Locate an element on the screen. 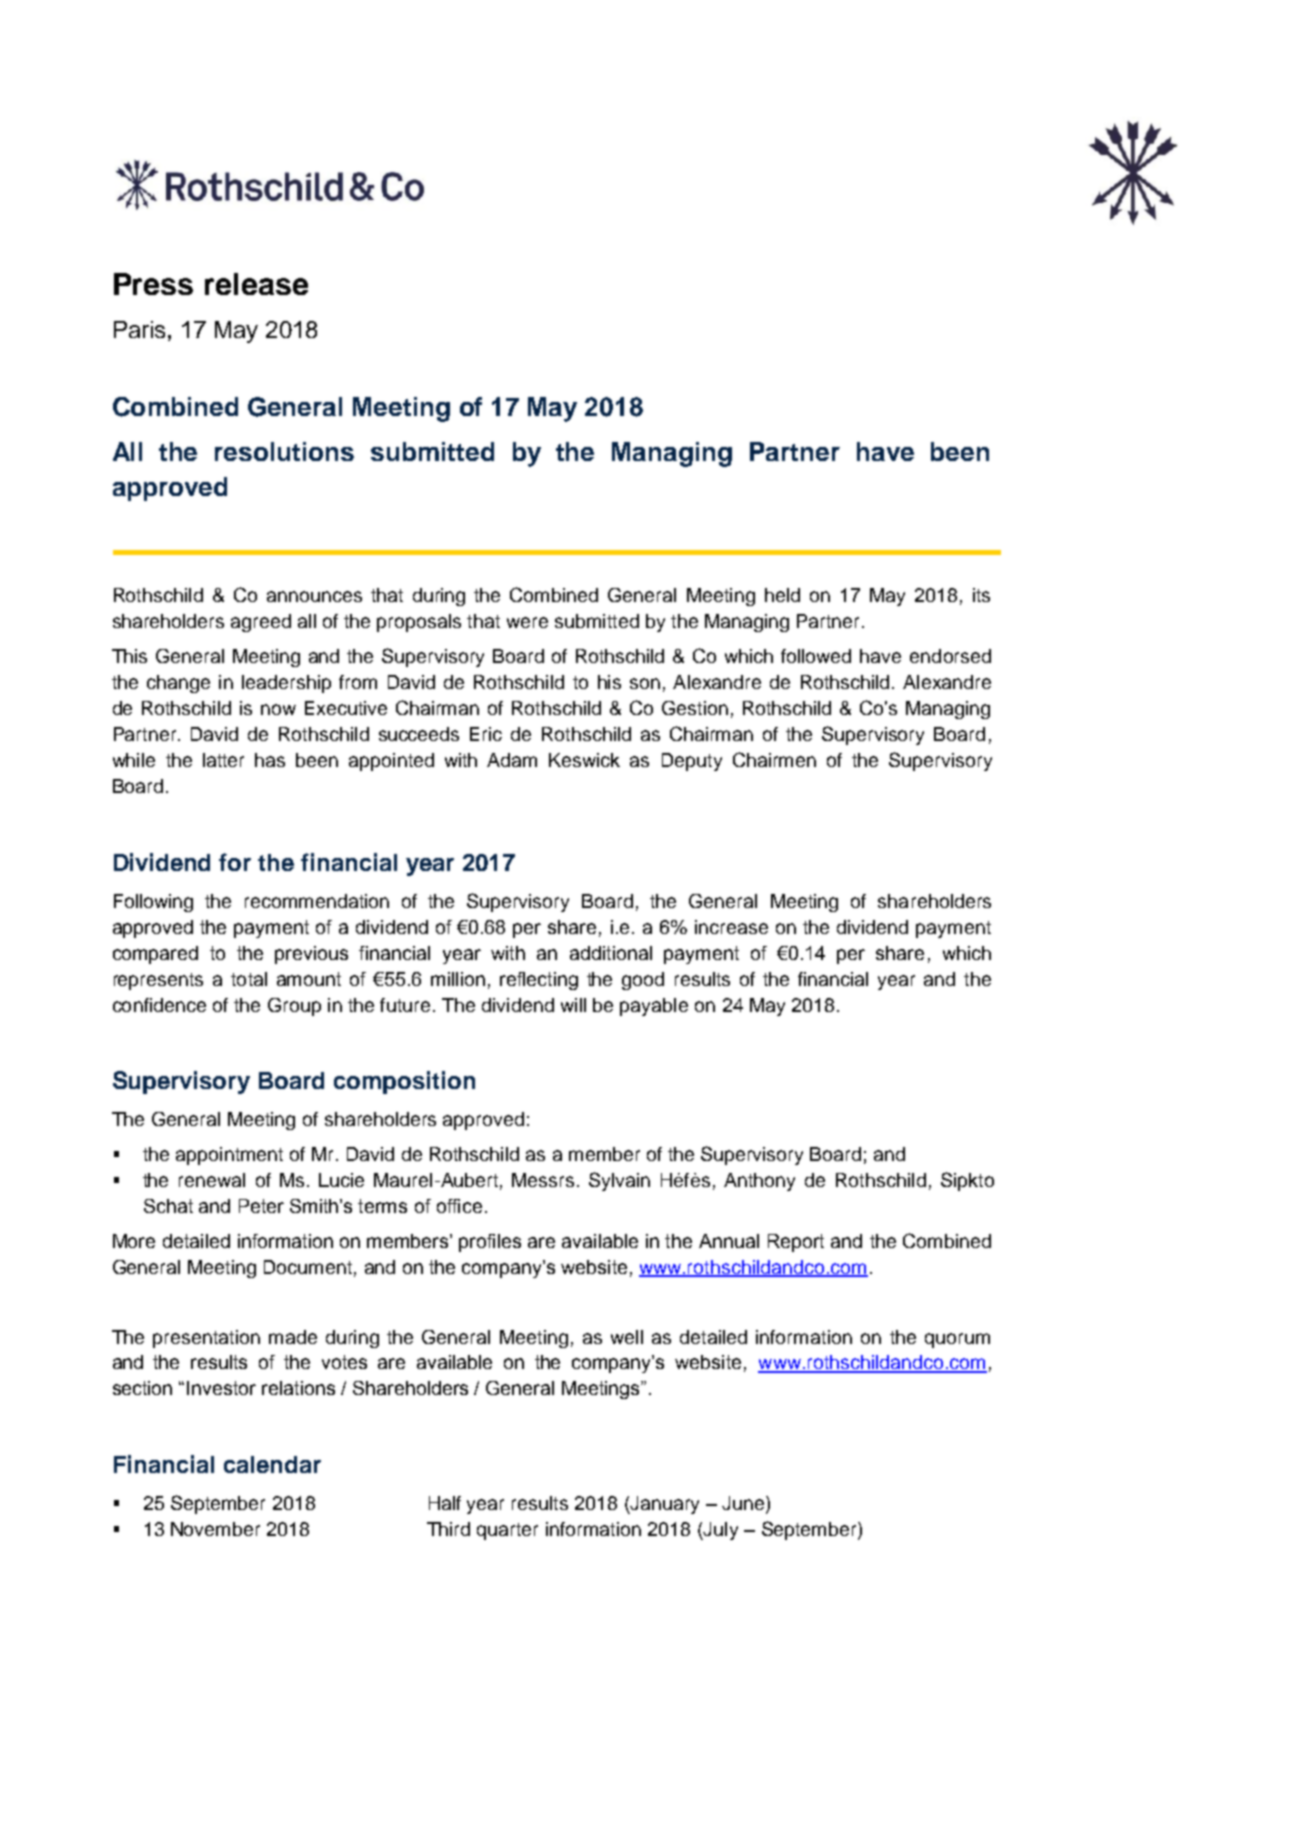 The height and width of the screenshot is (1841, 1302). release is located at coordinates (256, 284).
